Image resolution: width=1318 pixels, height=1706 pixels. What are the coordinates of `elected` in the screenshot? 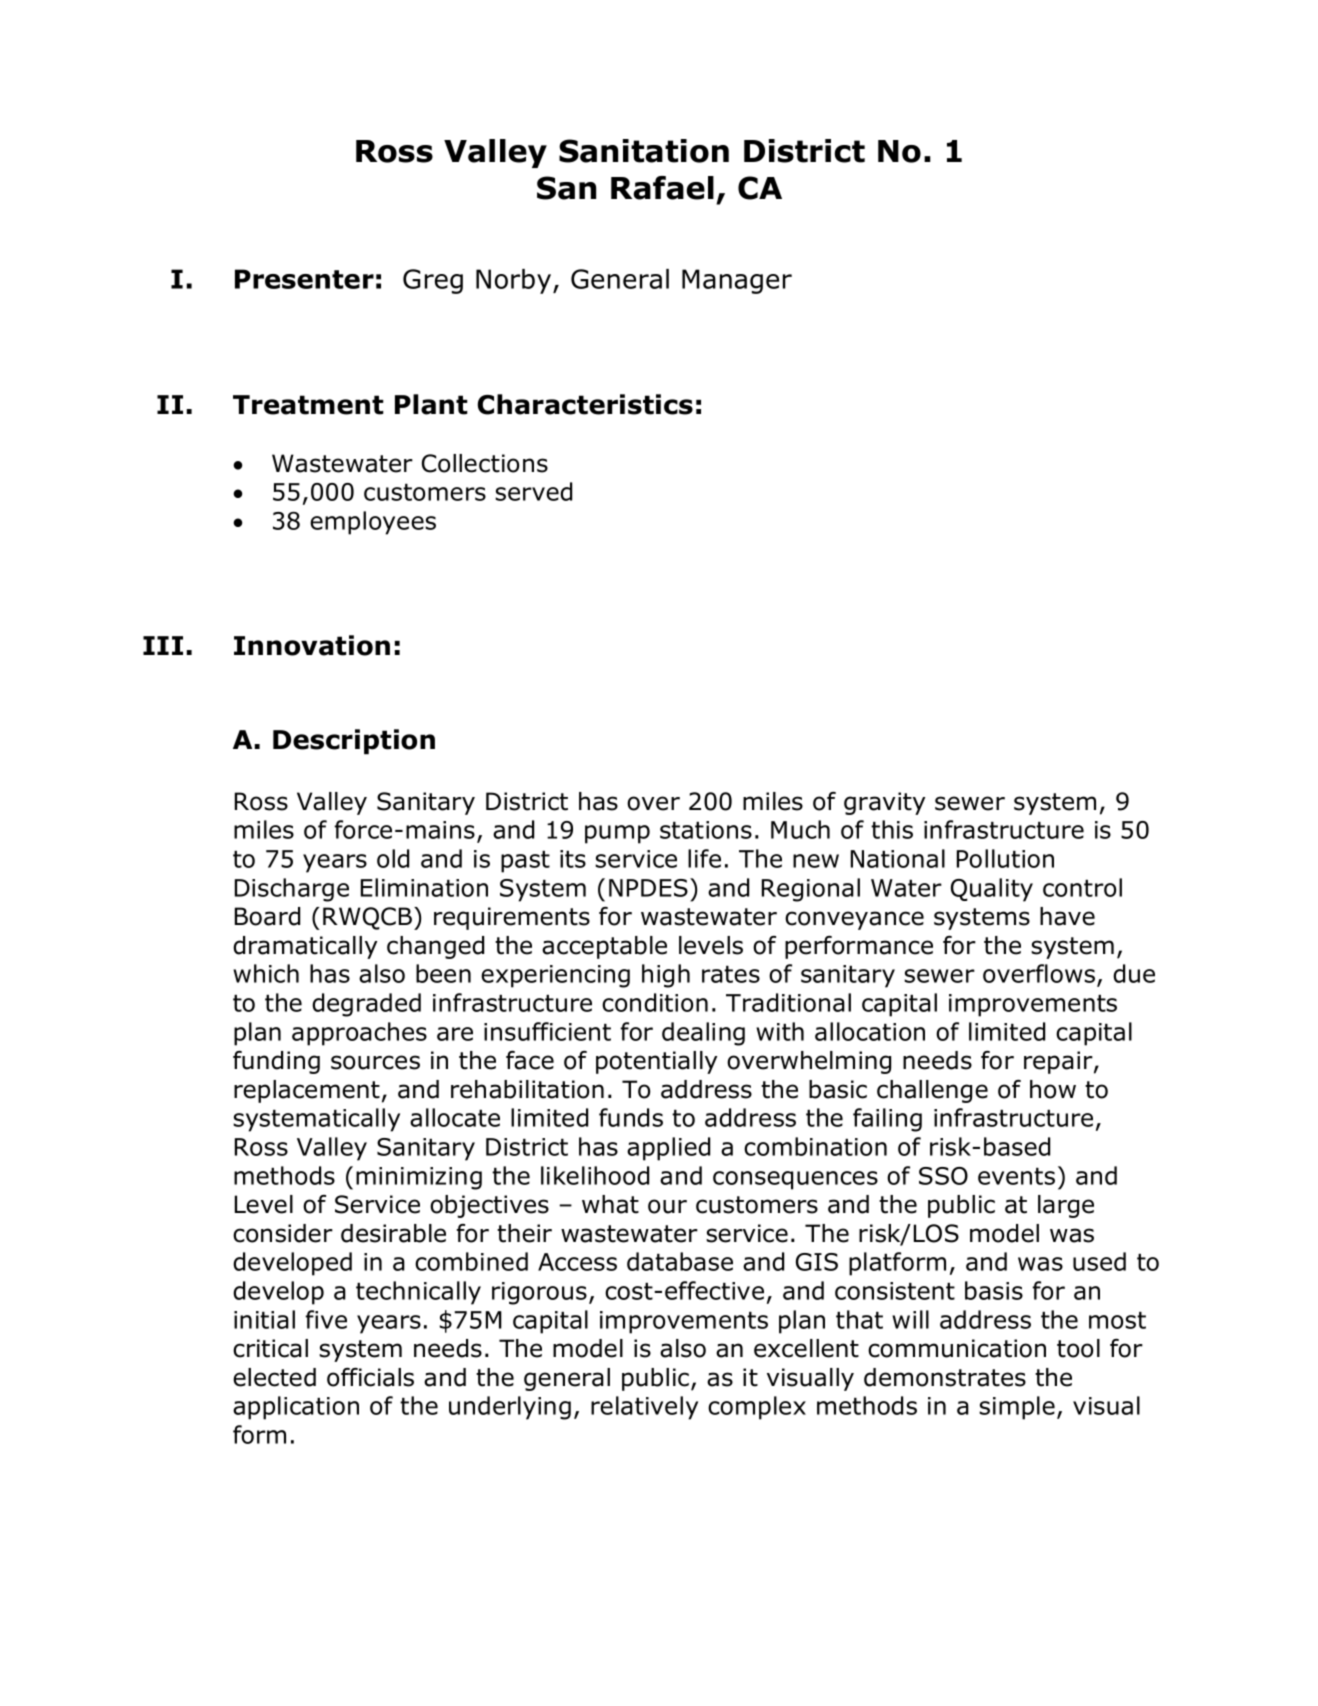 It's located at (274, 1377).
